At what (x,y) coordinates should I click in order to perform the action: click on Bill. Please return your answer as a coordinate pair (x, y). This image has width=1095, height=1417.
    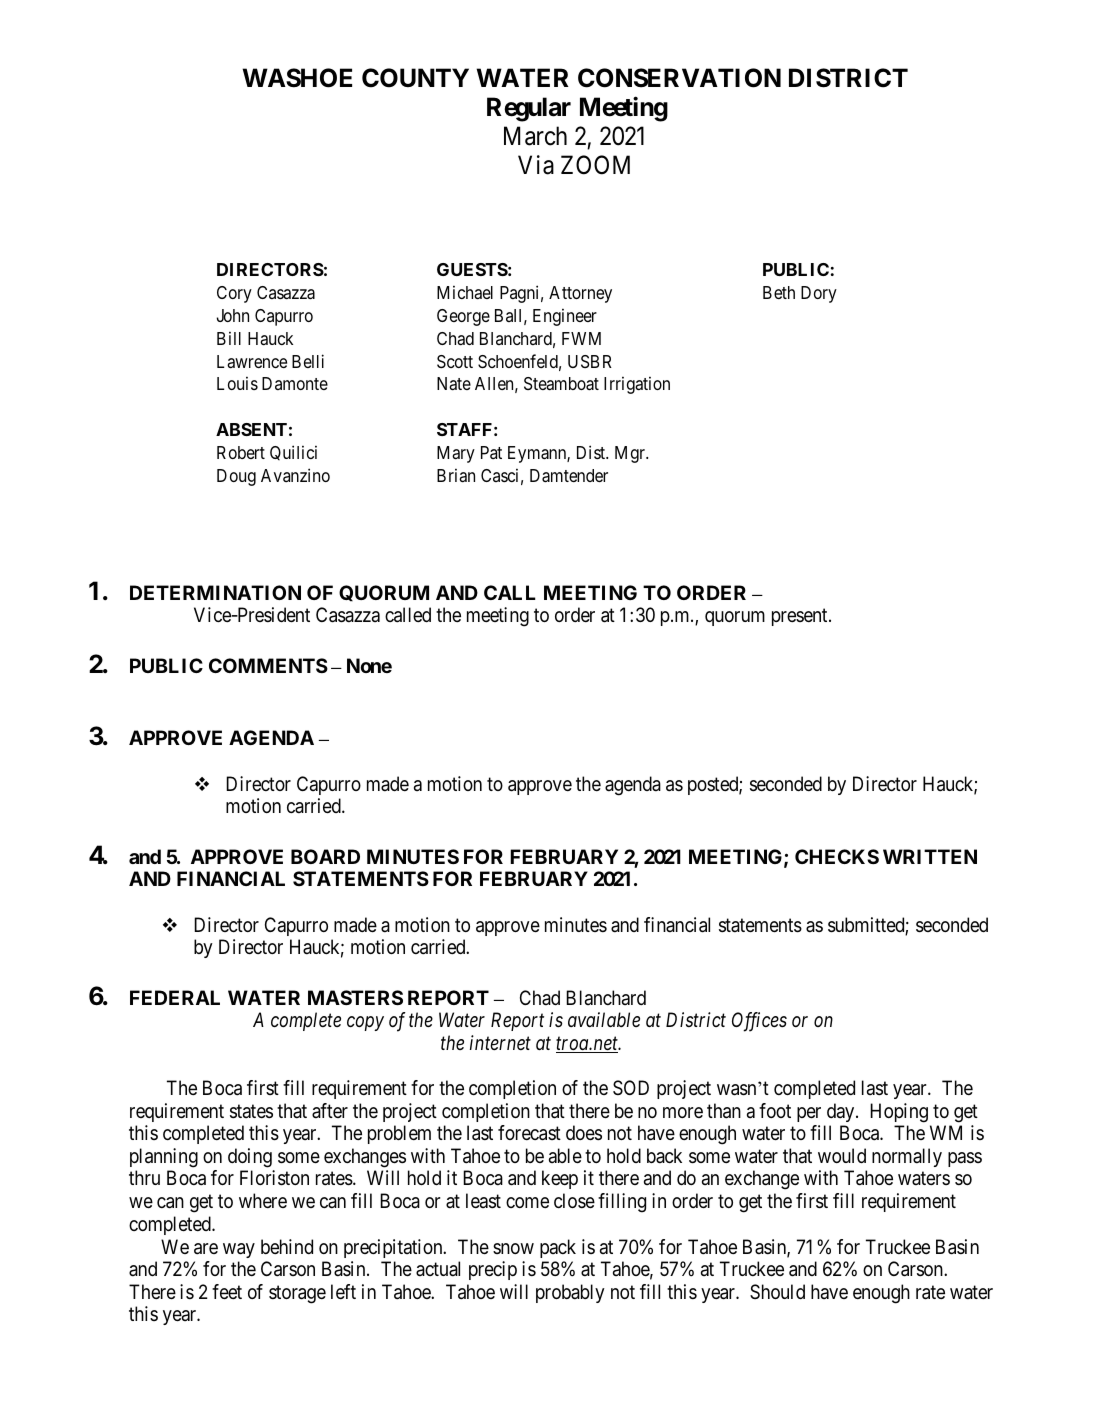
    Looking at the image, I should click on (229, 338).
